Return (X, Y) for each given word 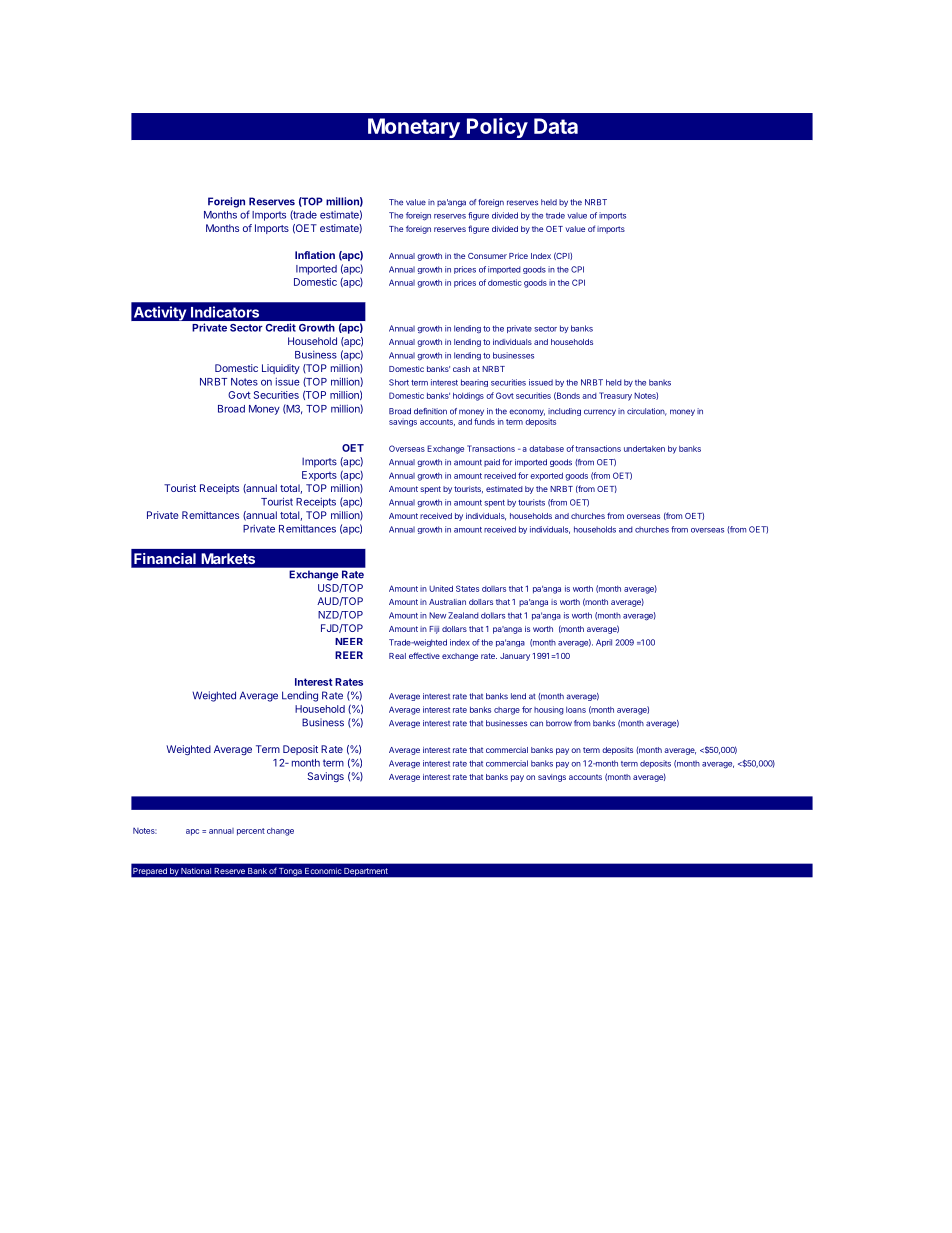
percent (251, 832)
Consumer (487, 256)
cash (461, 369)
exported (546, 476)
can (536, 724)
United (441, 588)
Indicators (225, 312)
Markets (228, 558)
